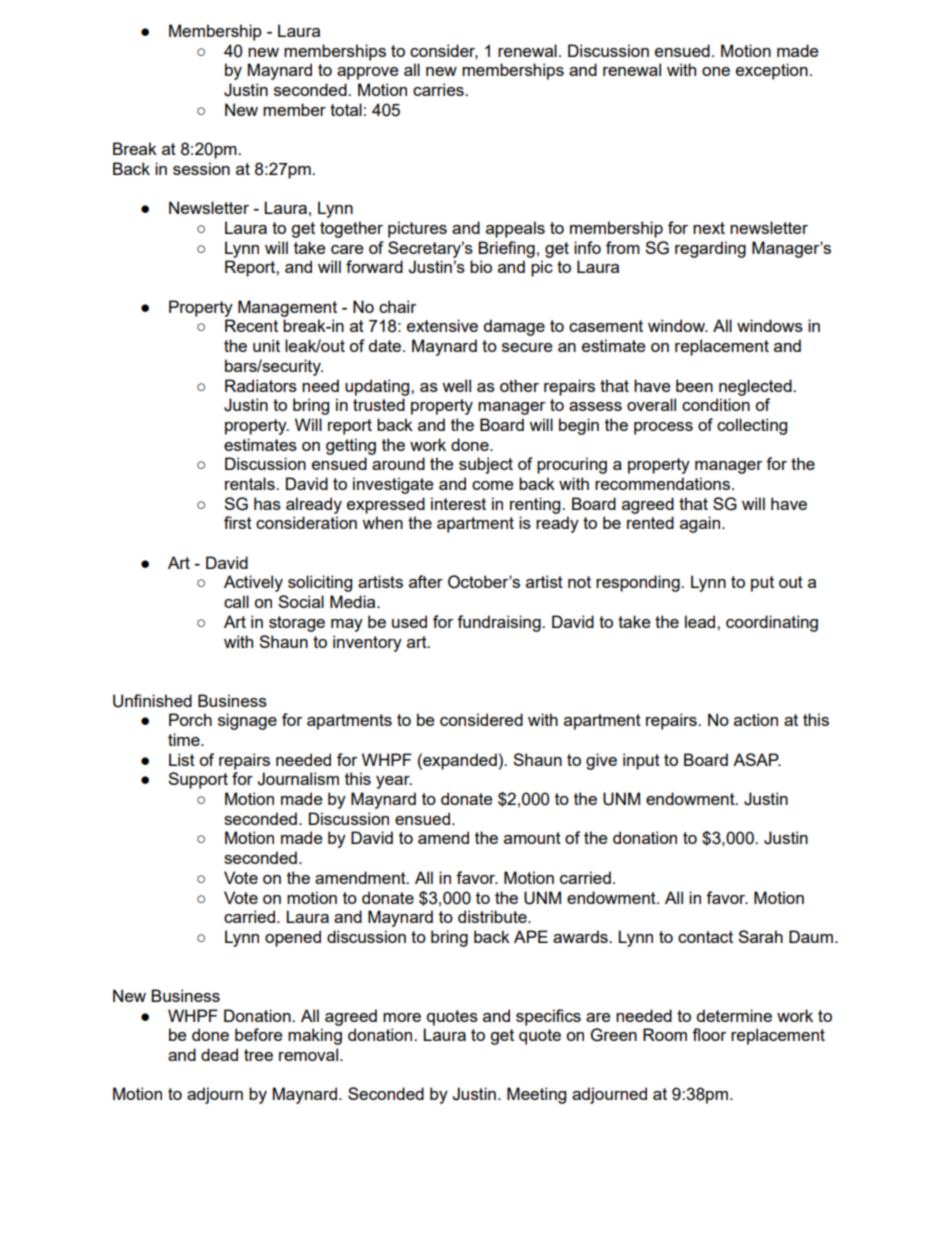 Image resolution: width=952 pixels, height=1233 pixels. What do you see at coordinates (219, 1054) in the screenshot?
I see `dead` at bounding box center [219, 1054].
